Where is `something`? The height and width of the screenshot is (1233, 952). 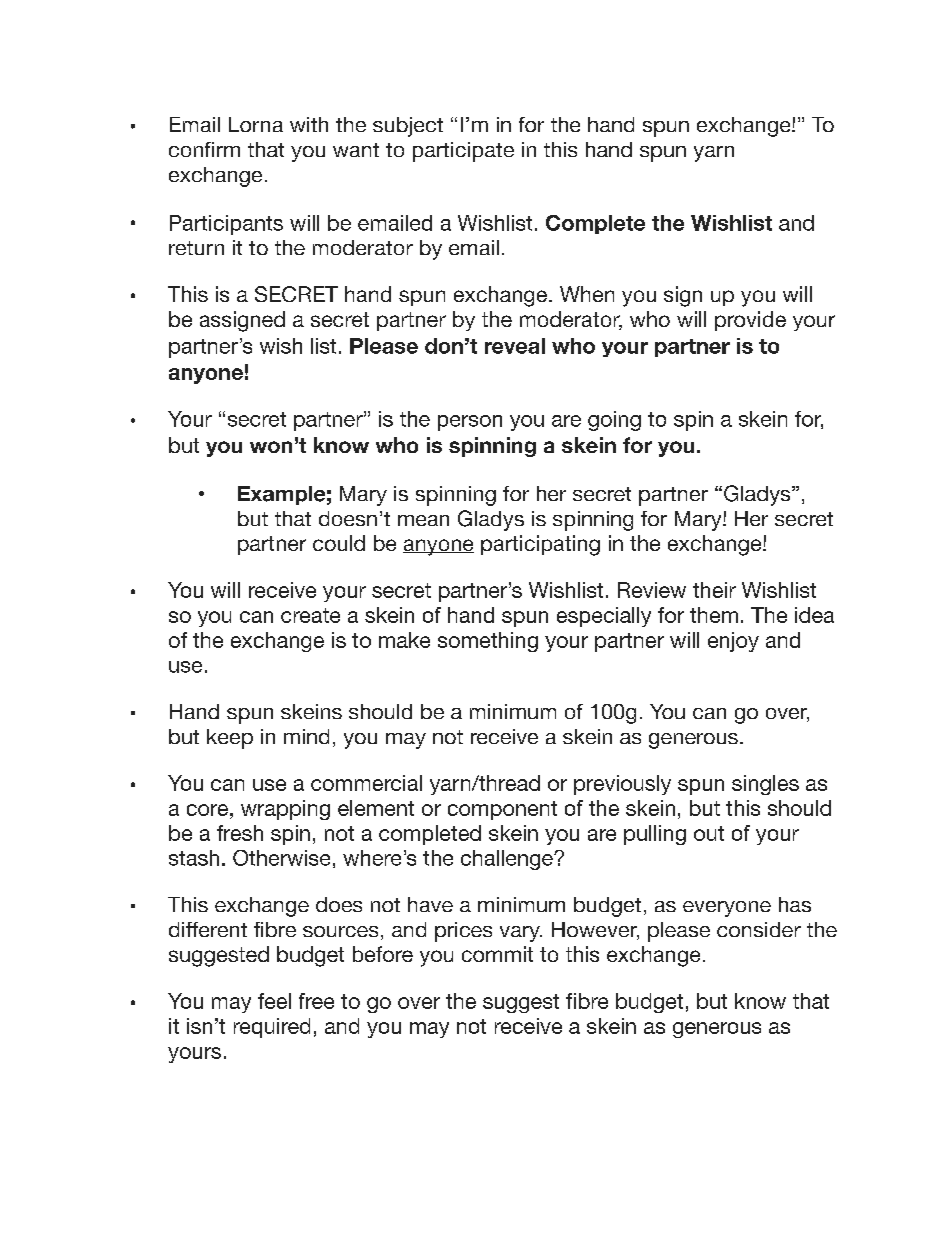
something is located at coordinates (488, 642).
